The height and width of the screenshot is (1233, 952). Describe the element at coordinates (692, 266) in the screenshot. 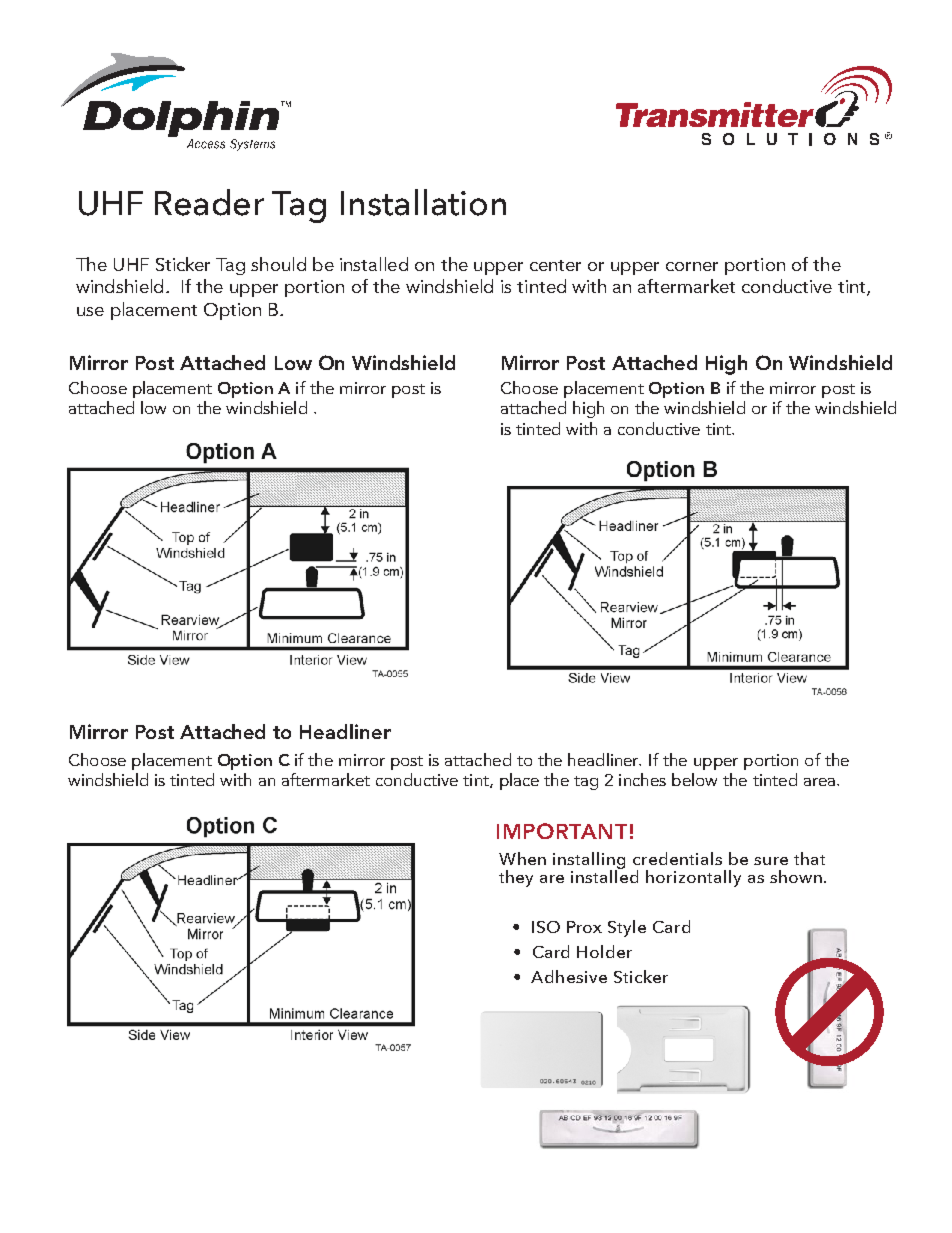

I see `corner` at that location.
